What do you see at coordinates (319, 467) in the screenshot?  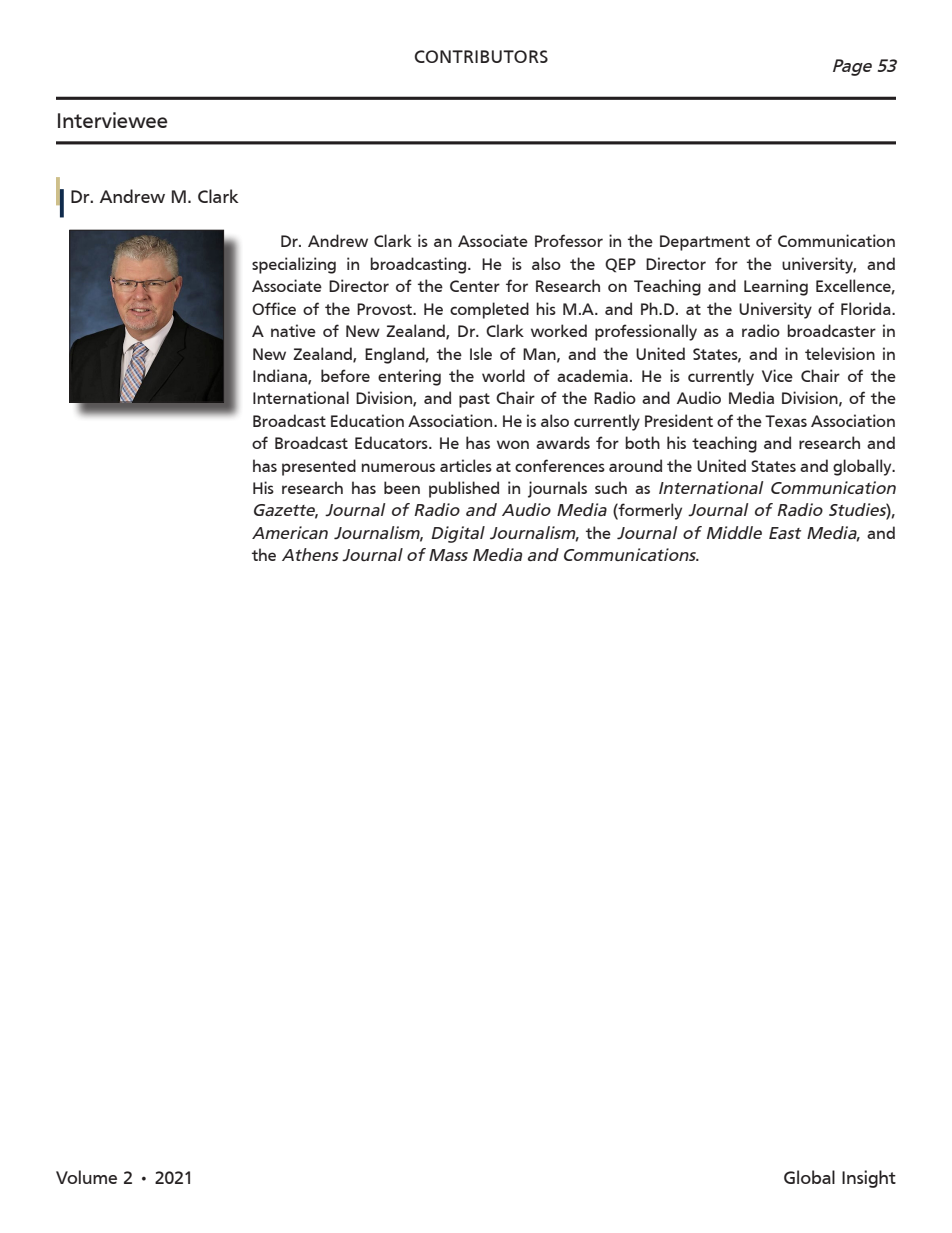 I see `presented` at bounding box center [319, 467].
